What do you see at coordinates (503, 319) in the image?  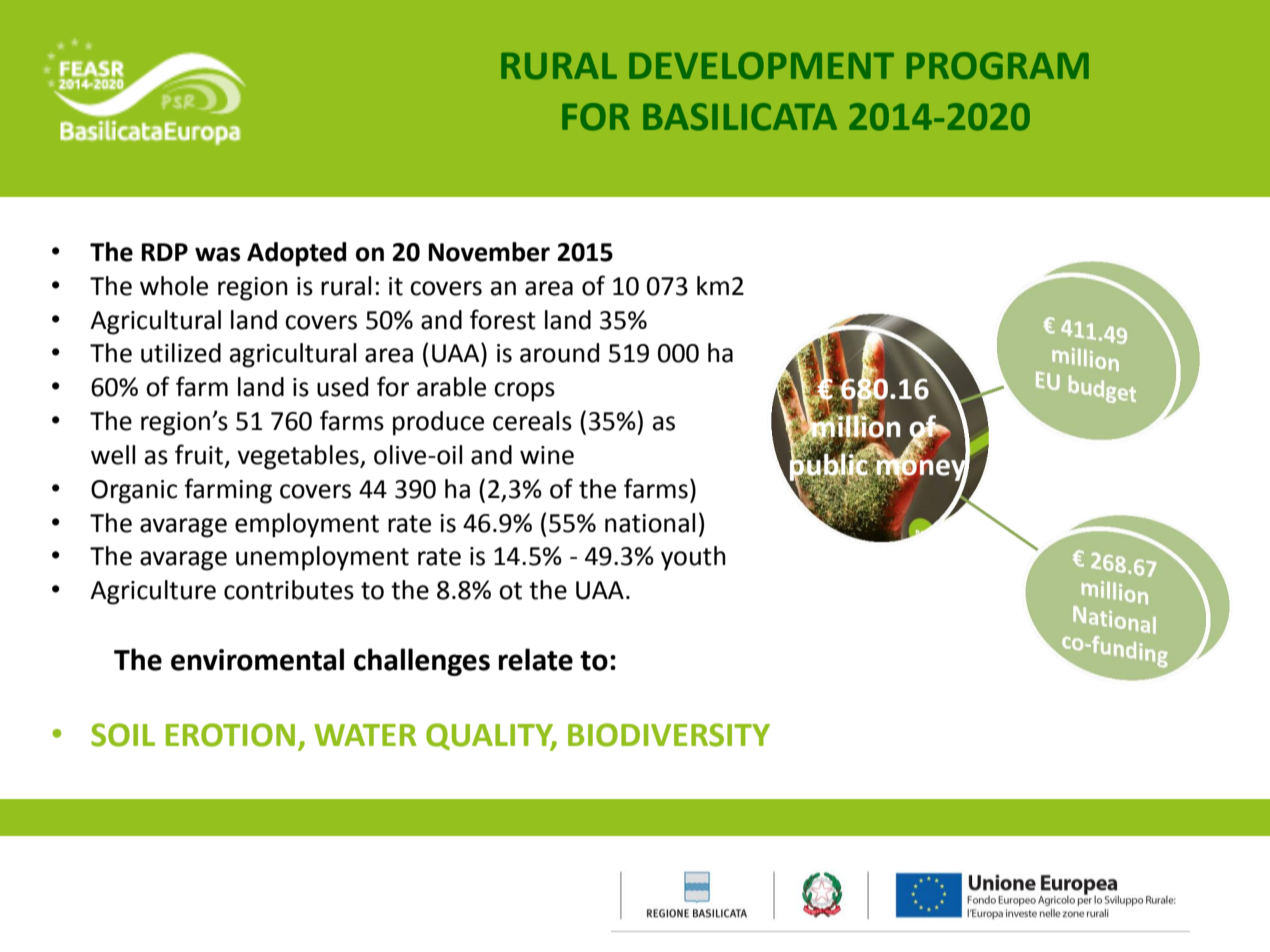 I see `forest` at bounding box center [503, 319].
